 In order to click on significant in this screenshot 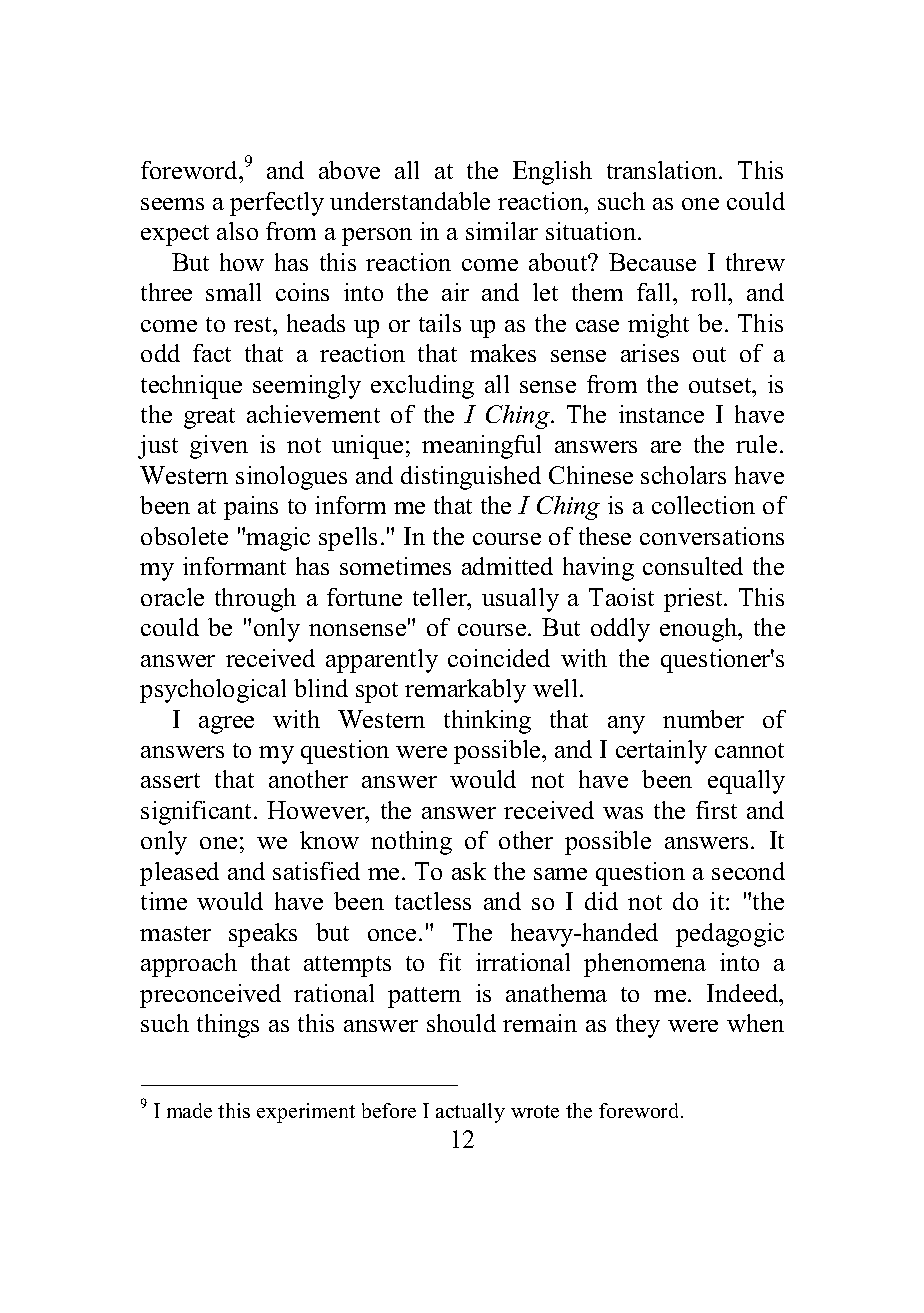, I will do `click(198, 813)`.
